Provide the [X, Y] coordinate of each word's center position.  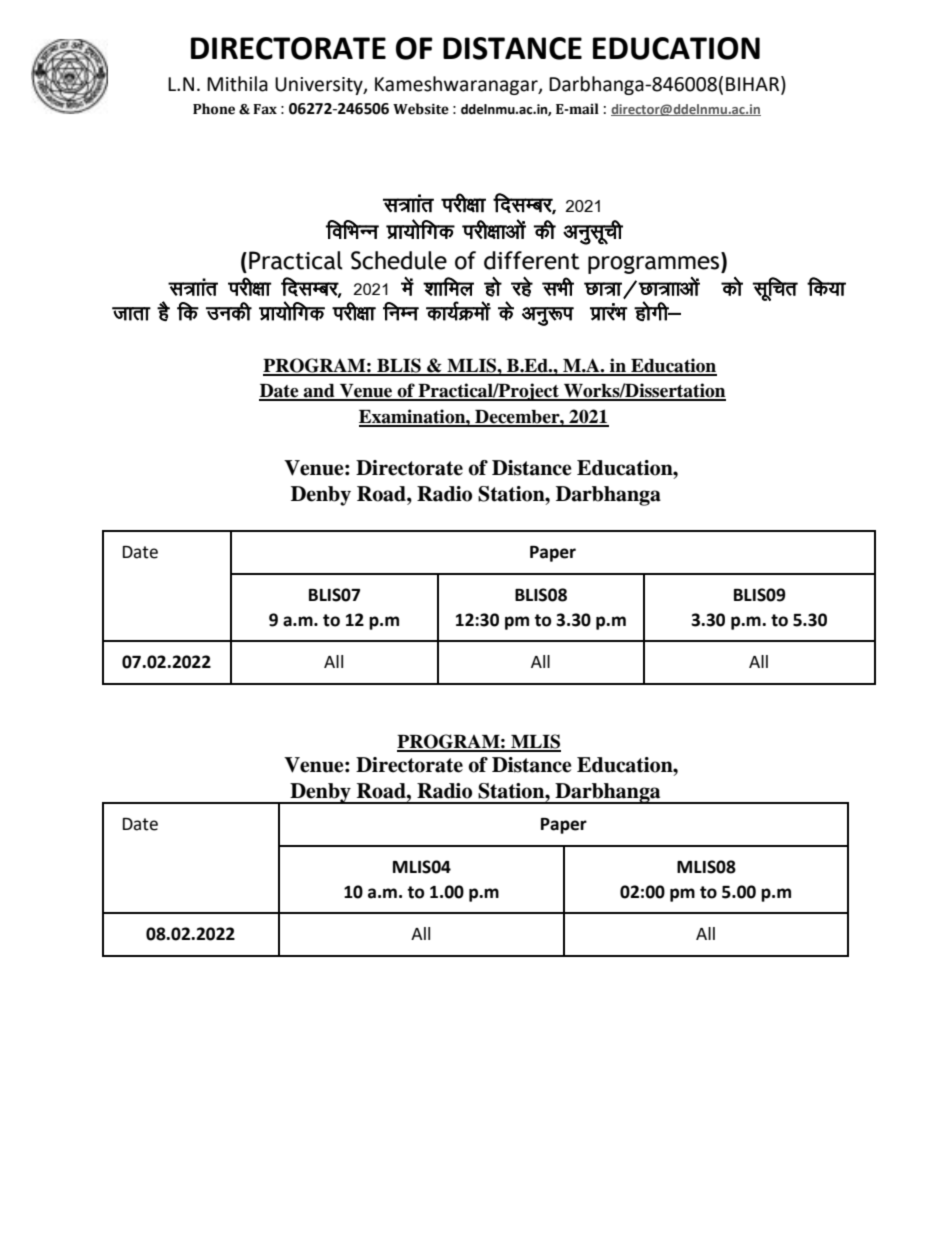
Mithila [237, 84]
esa [407, 286]
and [319, 392]
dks [732, 286]
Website [421, 109]
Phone [214, 109]
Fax [265, 109]
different [532, 260]
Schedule [399, 260]
